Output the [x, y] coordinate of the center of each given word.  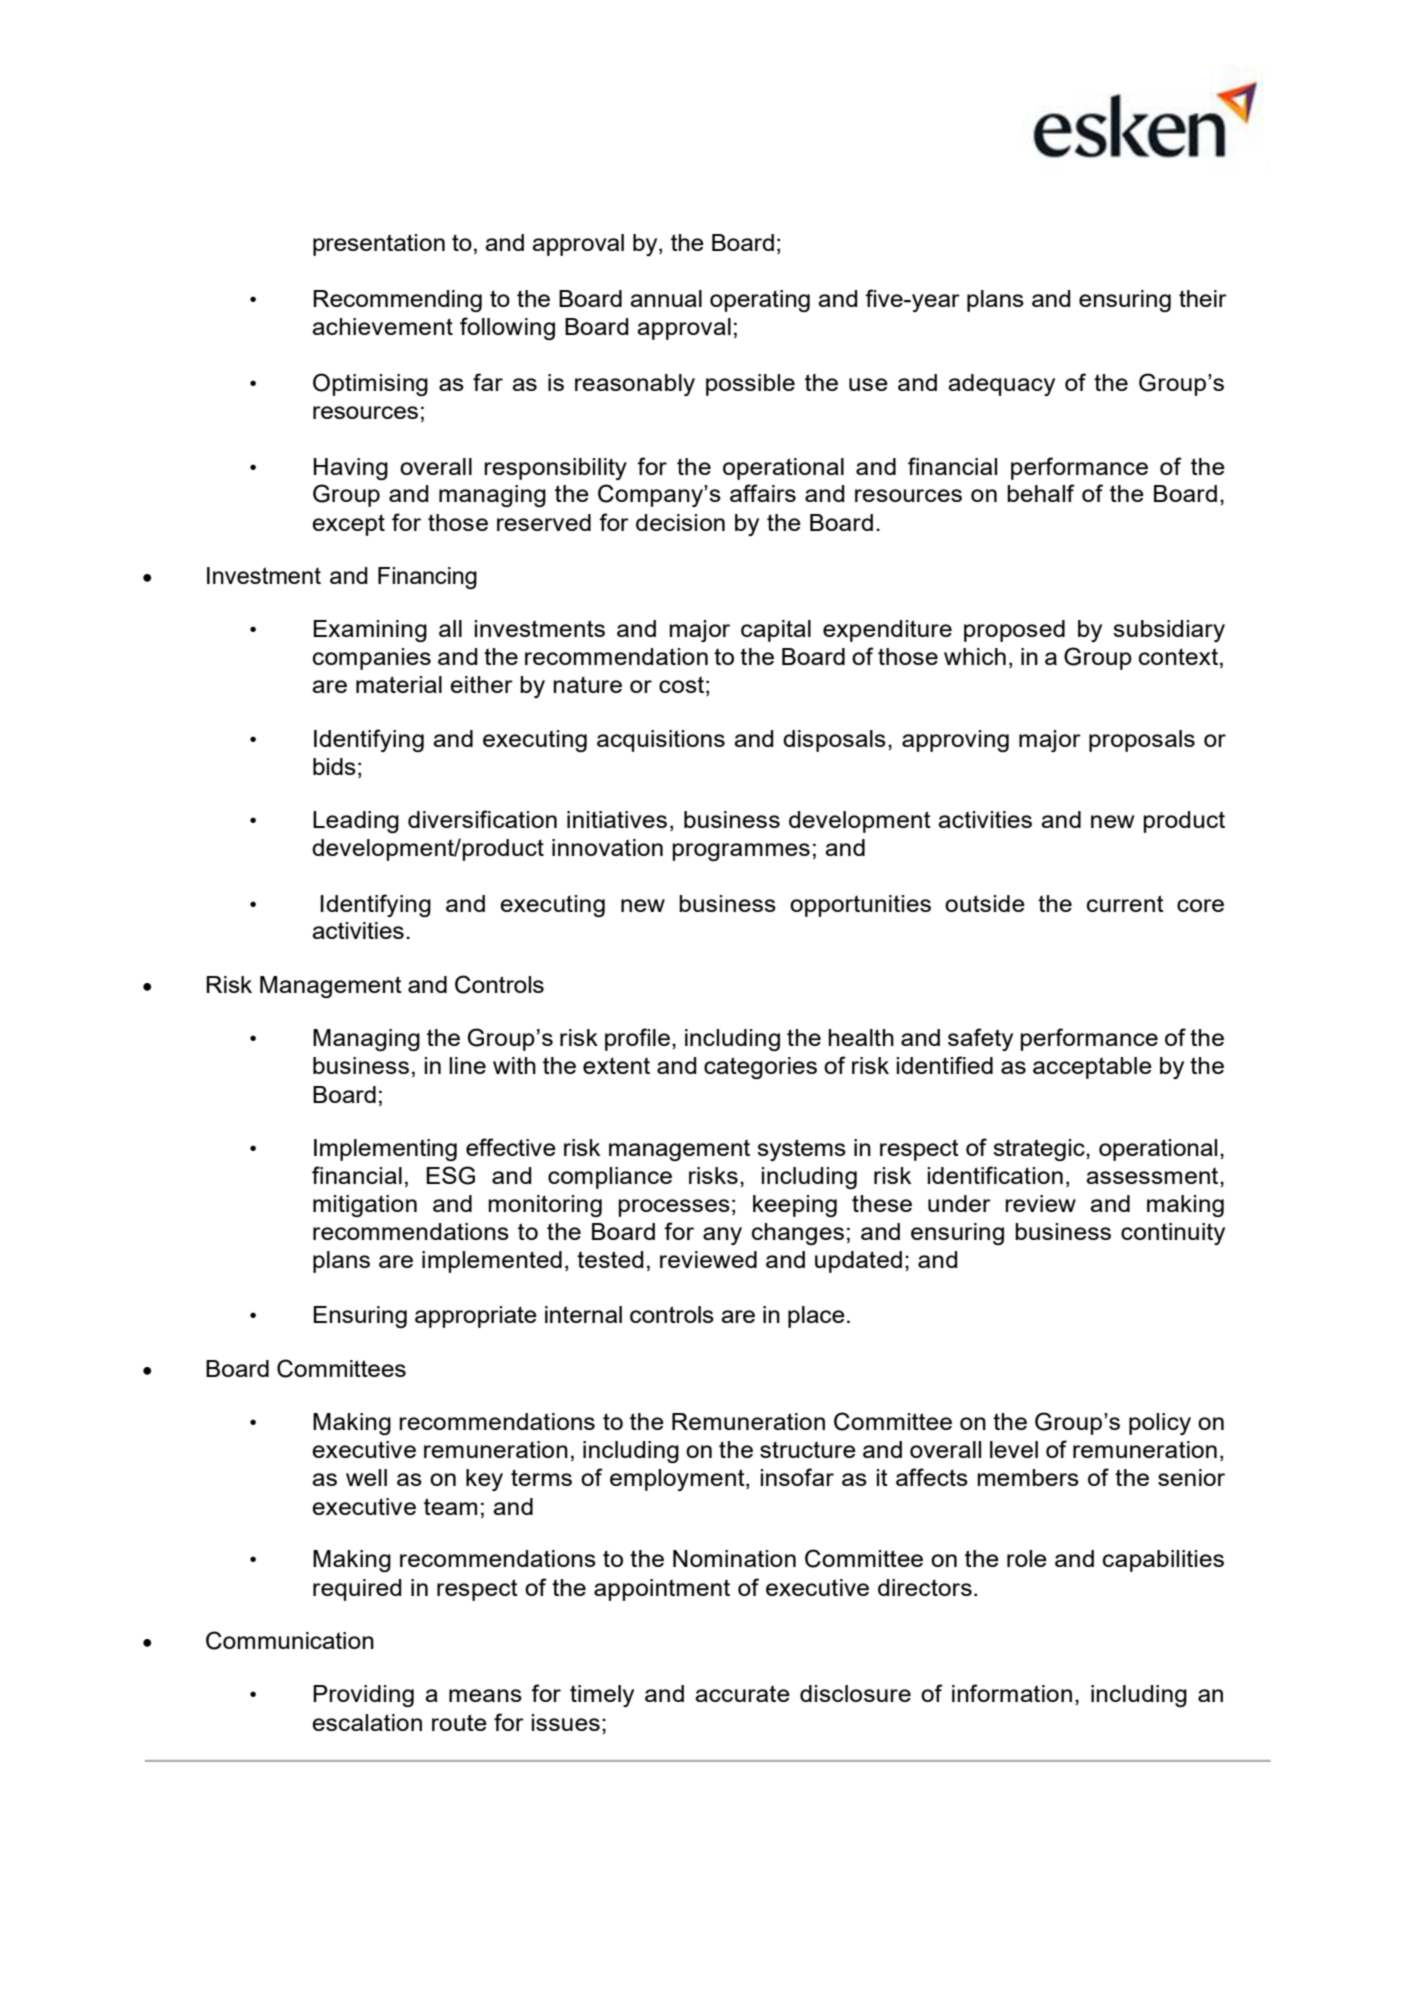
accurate [742, 1693]
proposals [1142, 741]
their [1203, 298]
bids [334, 766]
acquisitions [661, 741]
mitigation [365, 1206]
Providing [363, 1696]
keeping [795, 1206]
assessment [1153, 1175]
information [1012, 1693]
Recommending [397, 301]
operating [760, 301]
